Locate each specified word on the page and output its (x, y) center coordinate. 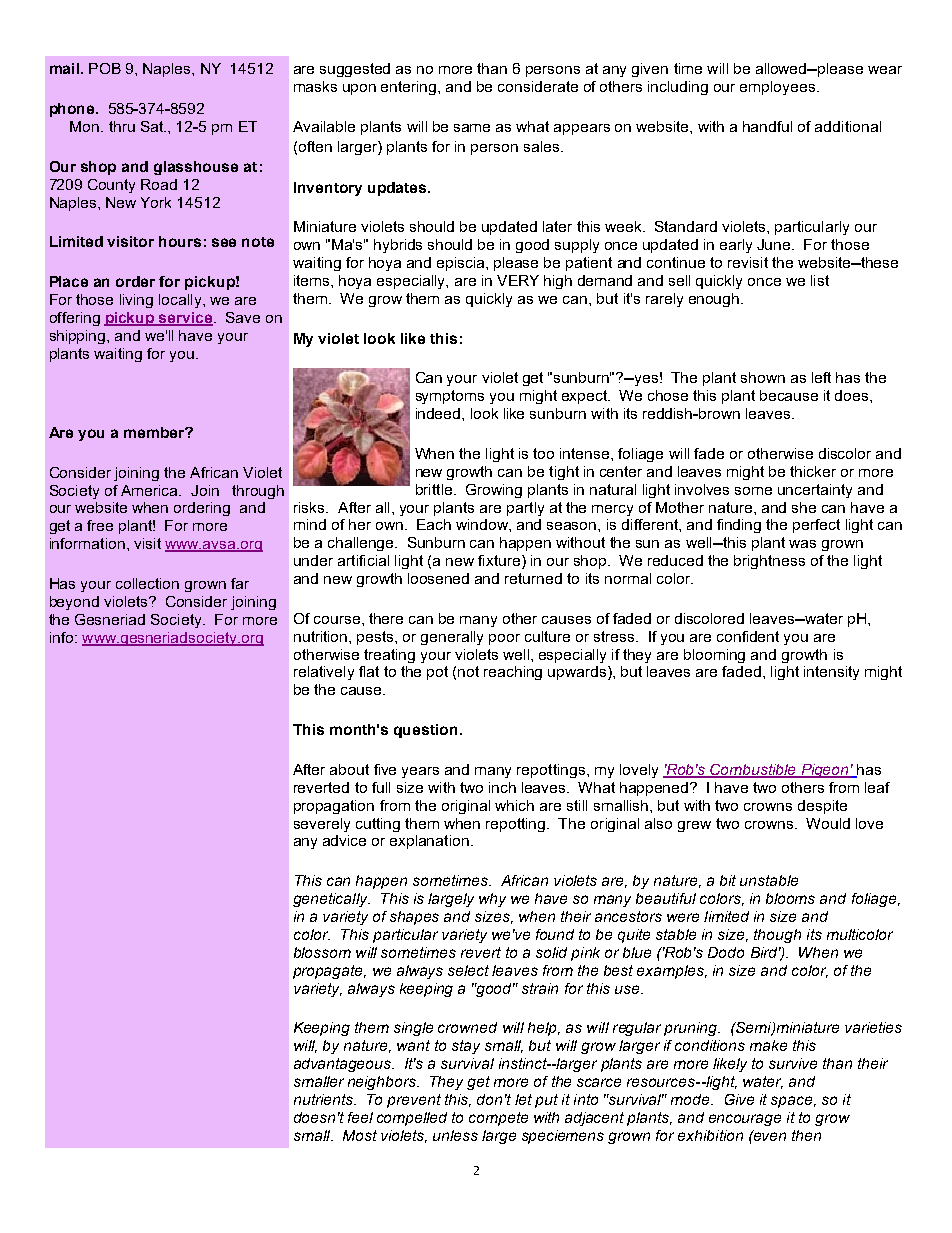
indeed (439, 413)
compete (498, 1119)
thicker (813, 471)
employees (779, 88)
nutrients (324, 1099)
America (150, 490)
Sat (153, 126)
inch (502, 787)
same (472, 128)
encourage (745, 1120)
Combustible (754, 770)
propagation (334, 807)
